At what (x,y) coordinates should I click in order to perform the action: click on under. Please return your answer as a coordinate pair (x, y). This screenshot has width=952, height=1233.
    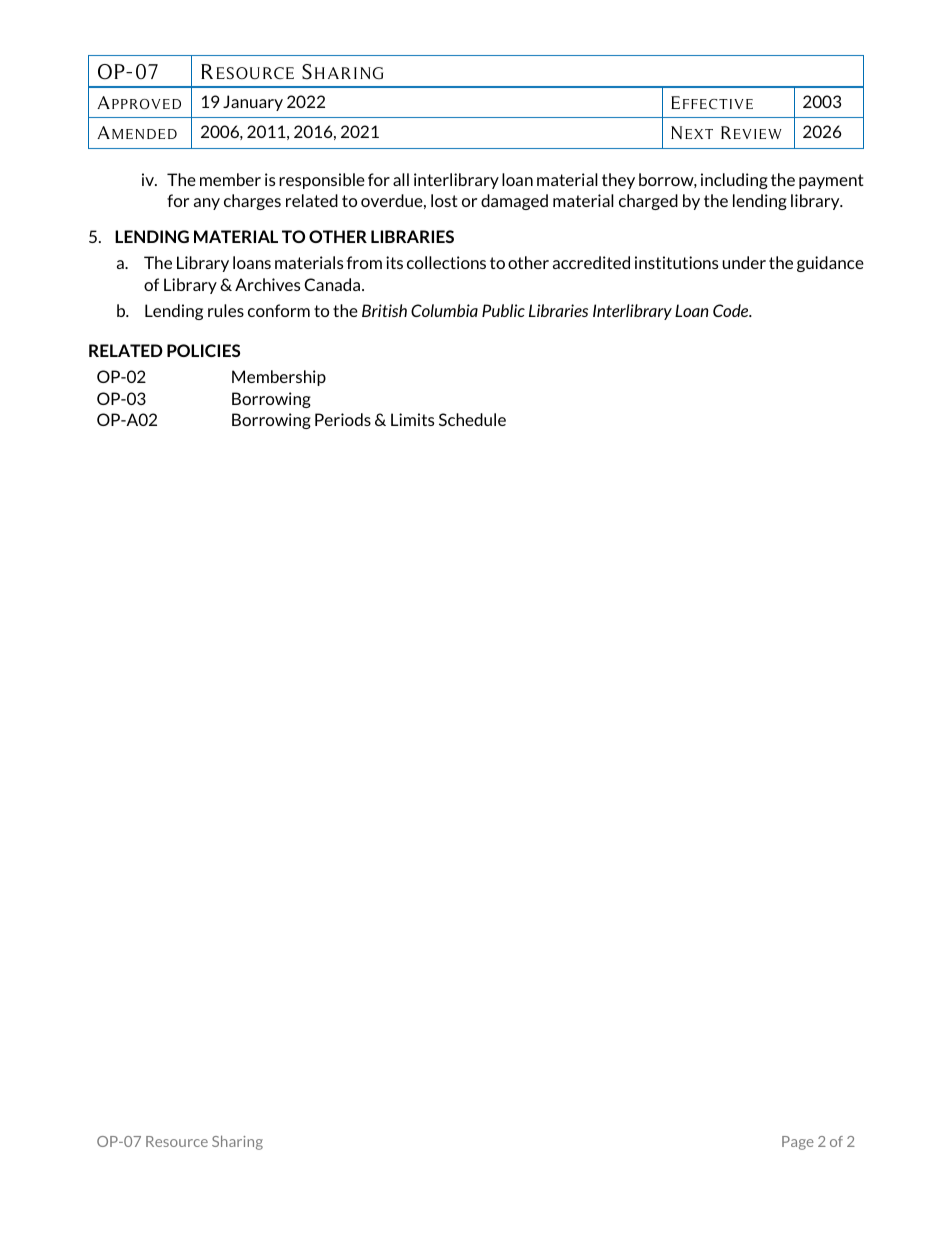
    Looking at the image, I should click on (744, 262).
